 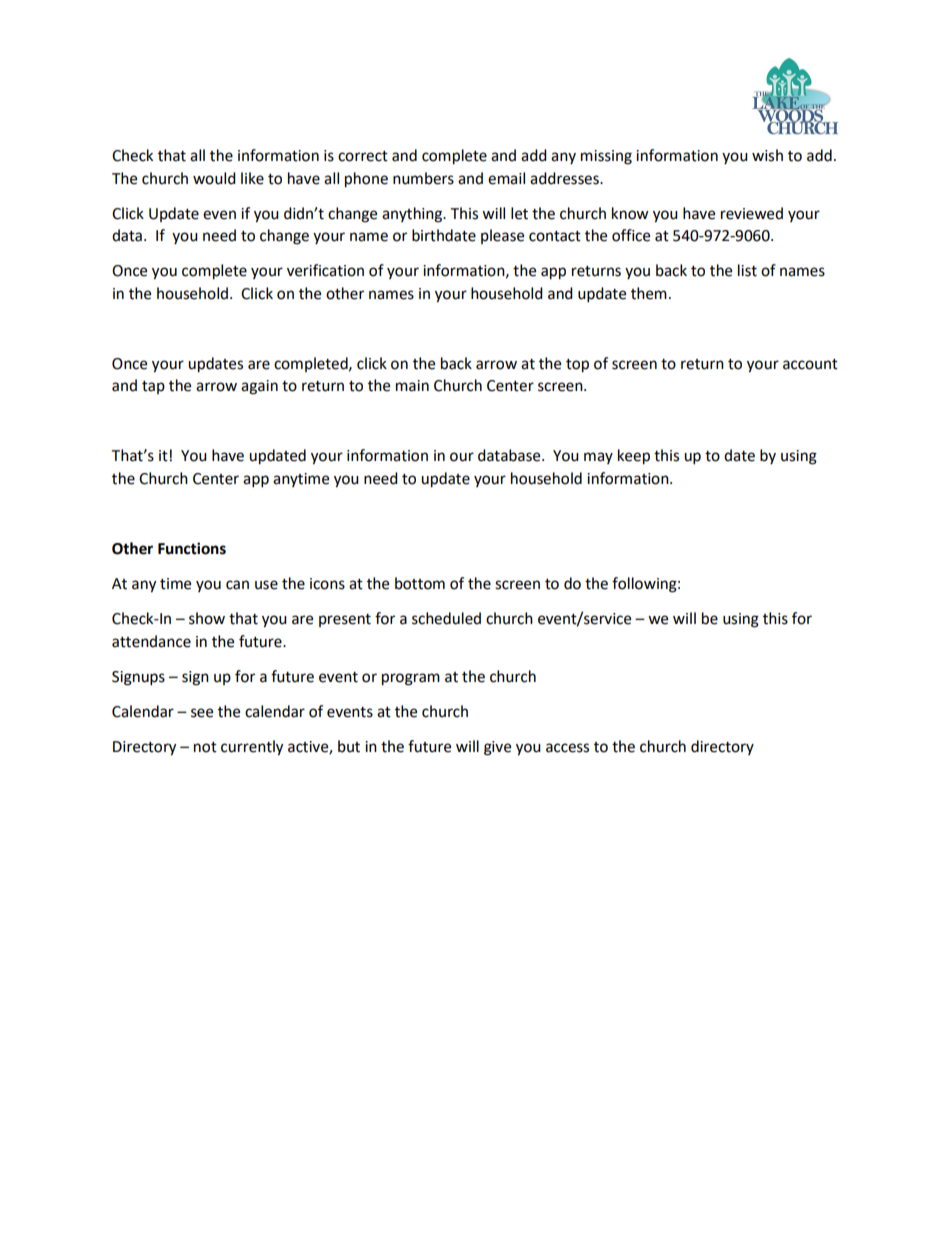 What do you see at coordinates (506, 178) in the page?
I see `email` at bounding box center [506, 178].
